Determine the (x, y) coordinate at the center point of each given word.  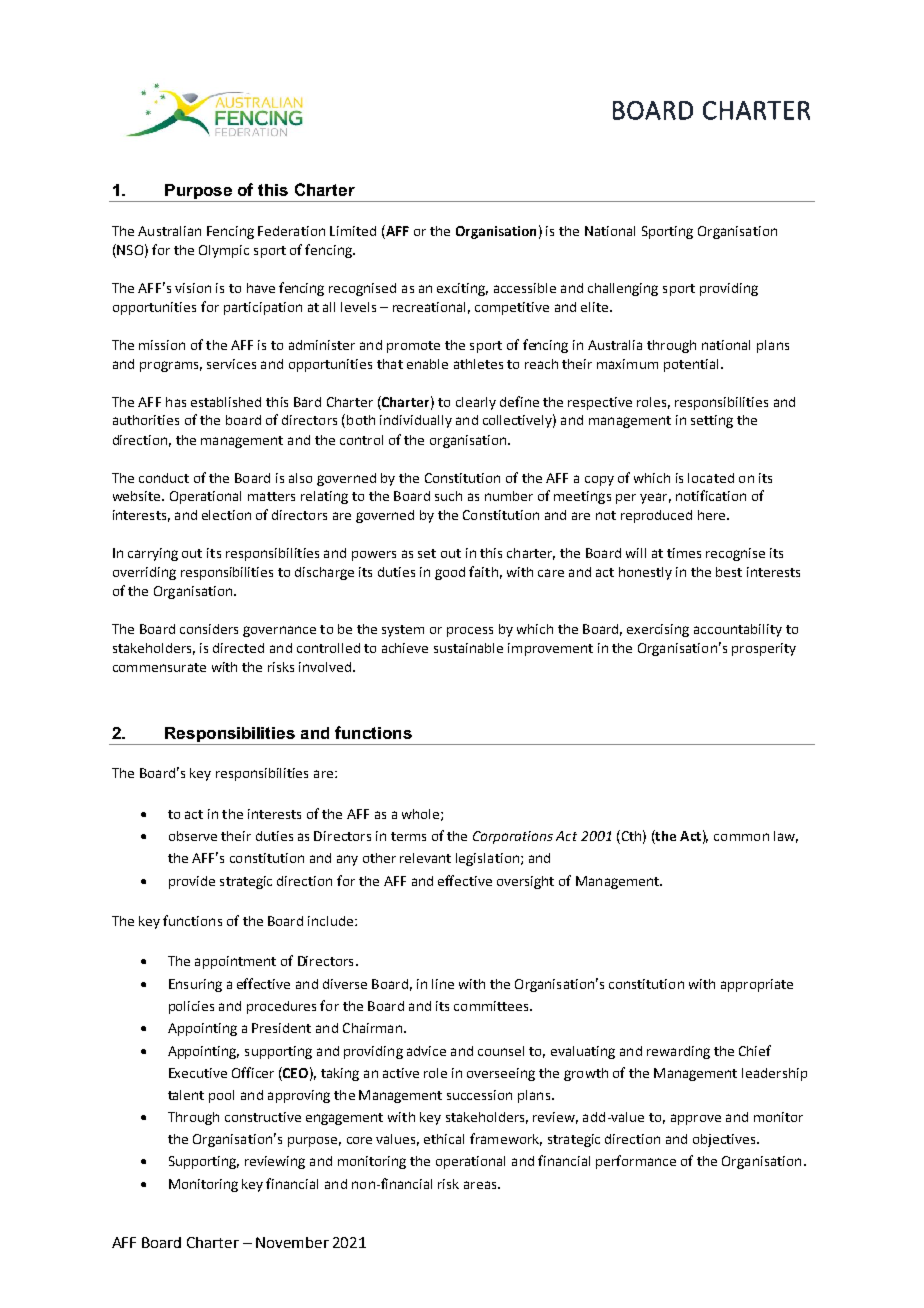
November (292, 1242)
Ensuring (195, 985)
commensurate (159, 667)
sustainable (468, 648)
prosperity (764, 649)
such (448, 496)
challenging (623, 289)
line (443, 984)
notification (711, 495)
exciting (462, 289)
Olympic (224, 251)
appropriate (757, 985)
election (226, 515)
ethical (444, 1139)
